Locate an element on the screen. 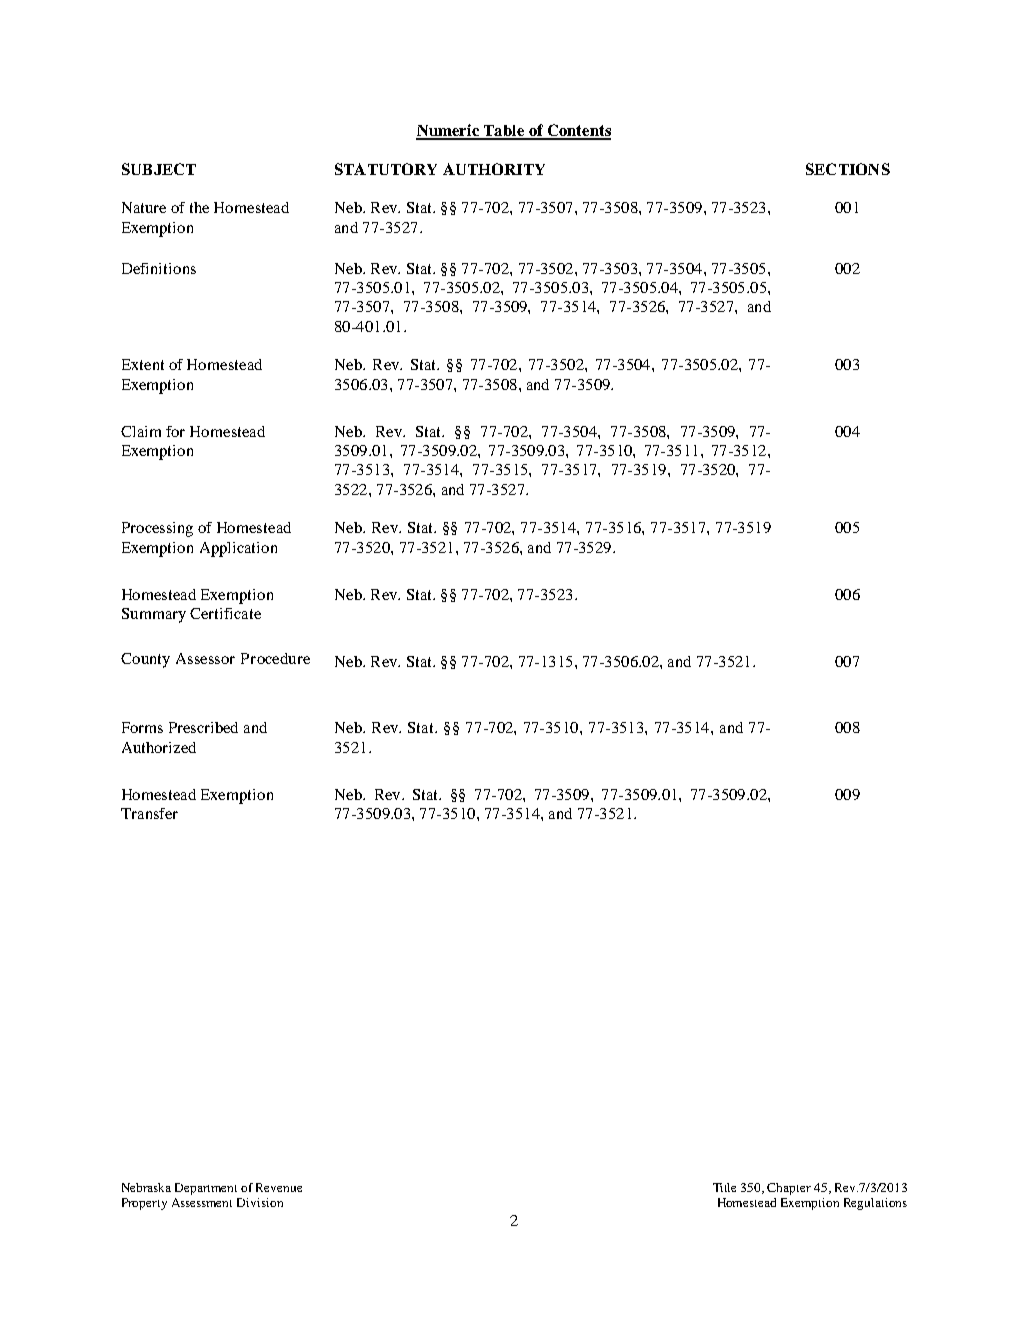 Image resolution: width=1028 pixels, height=1330 pixels. Application is located at coordinates (238, 549).
